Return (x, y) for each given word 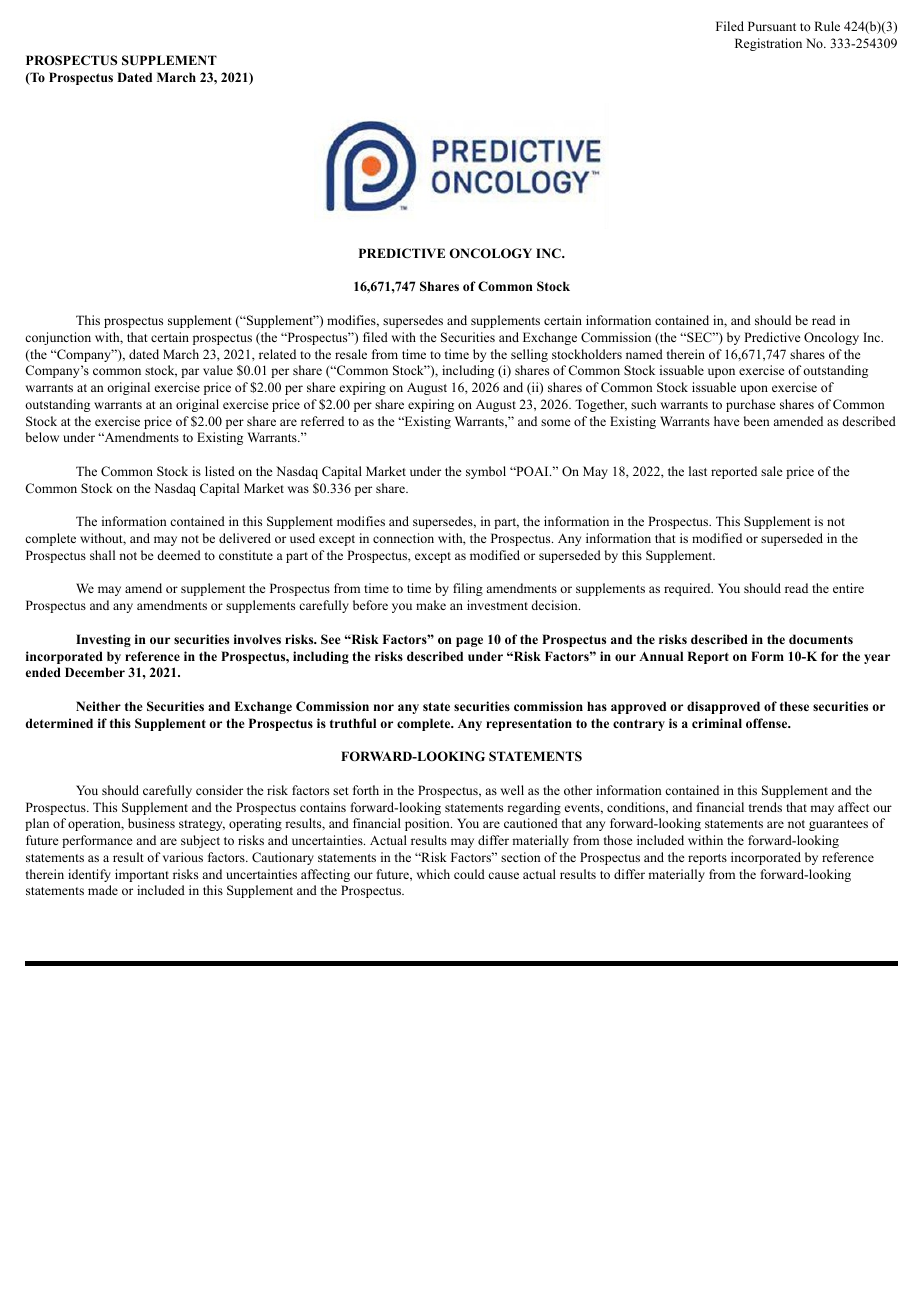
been (757, 421)
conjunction (58, 338)
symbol (486, 472)
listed (220, 471)
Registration (768, 44)
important (142, 875)
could (469, 874)
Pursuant (772, 26)
